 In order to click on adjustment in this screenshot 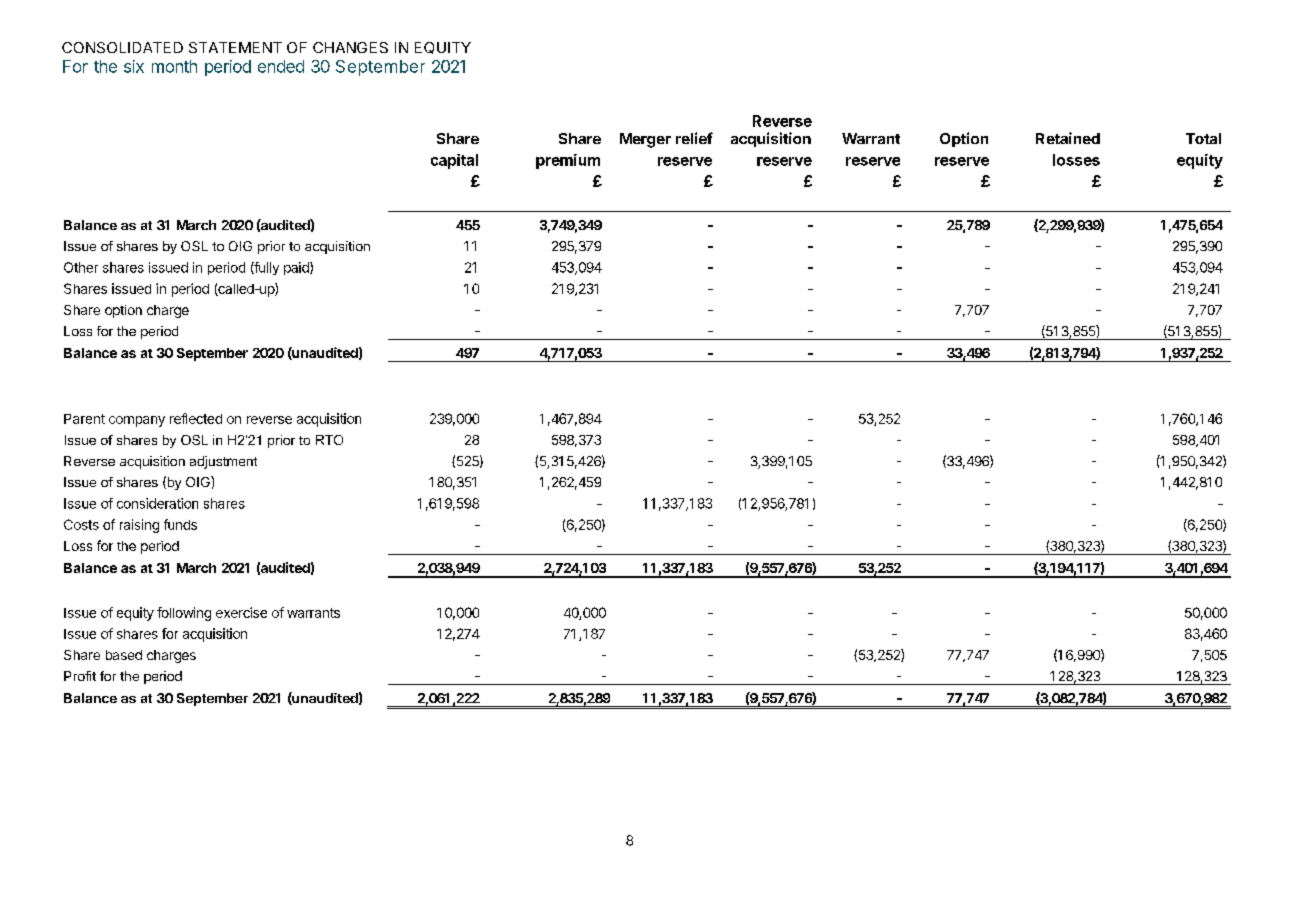, I will do `click(223, 462)`.
